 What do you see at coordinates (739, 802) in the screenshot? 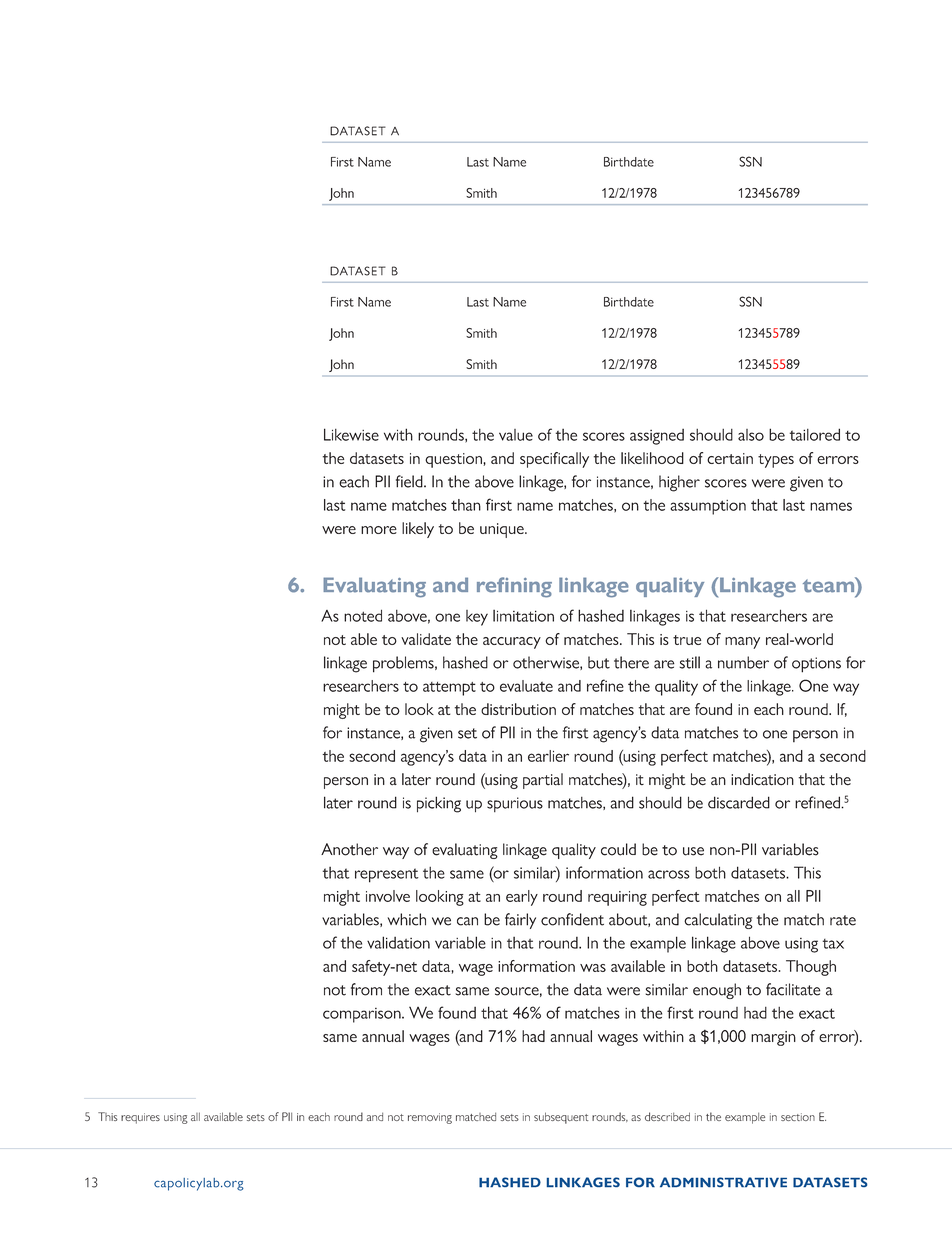
I see `discarded` at bounding box center [739, 802].
